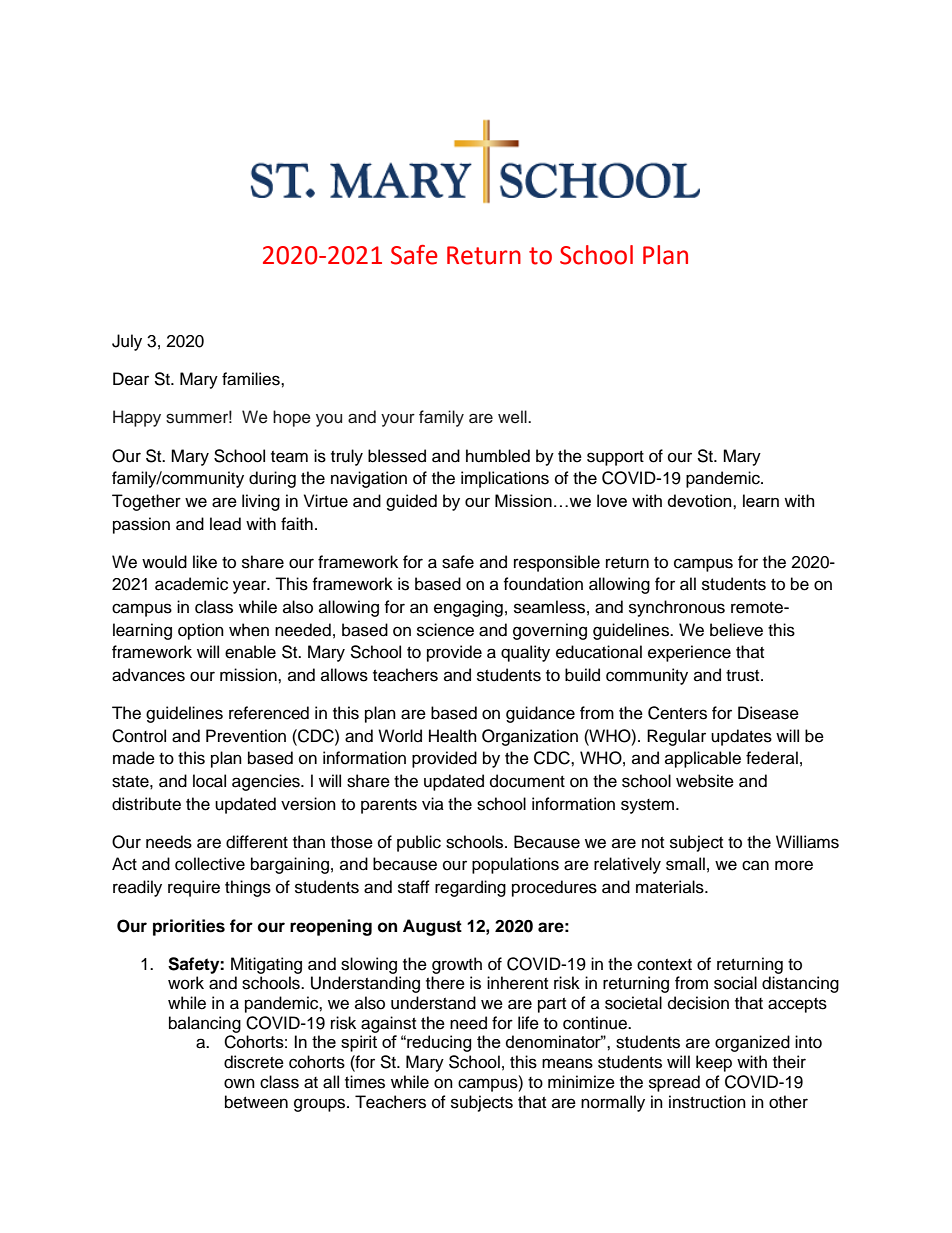  Describe the element at coordinates (194, 888) in the screenshot. I see `require` at that location.
